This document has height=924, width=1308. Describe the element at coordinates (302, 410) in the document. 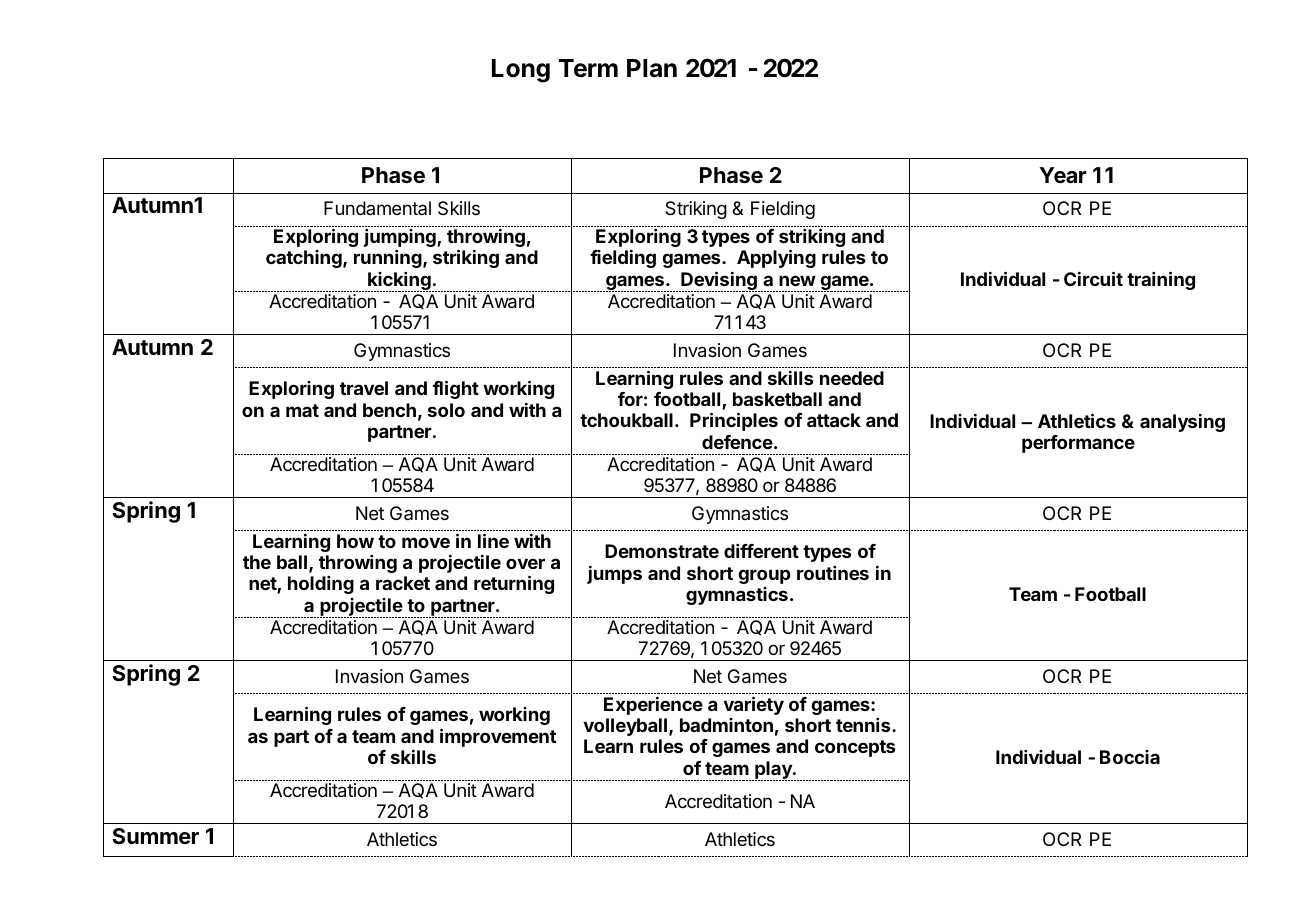

I see `mat` at that location.
